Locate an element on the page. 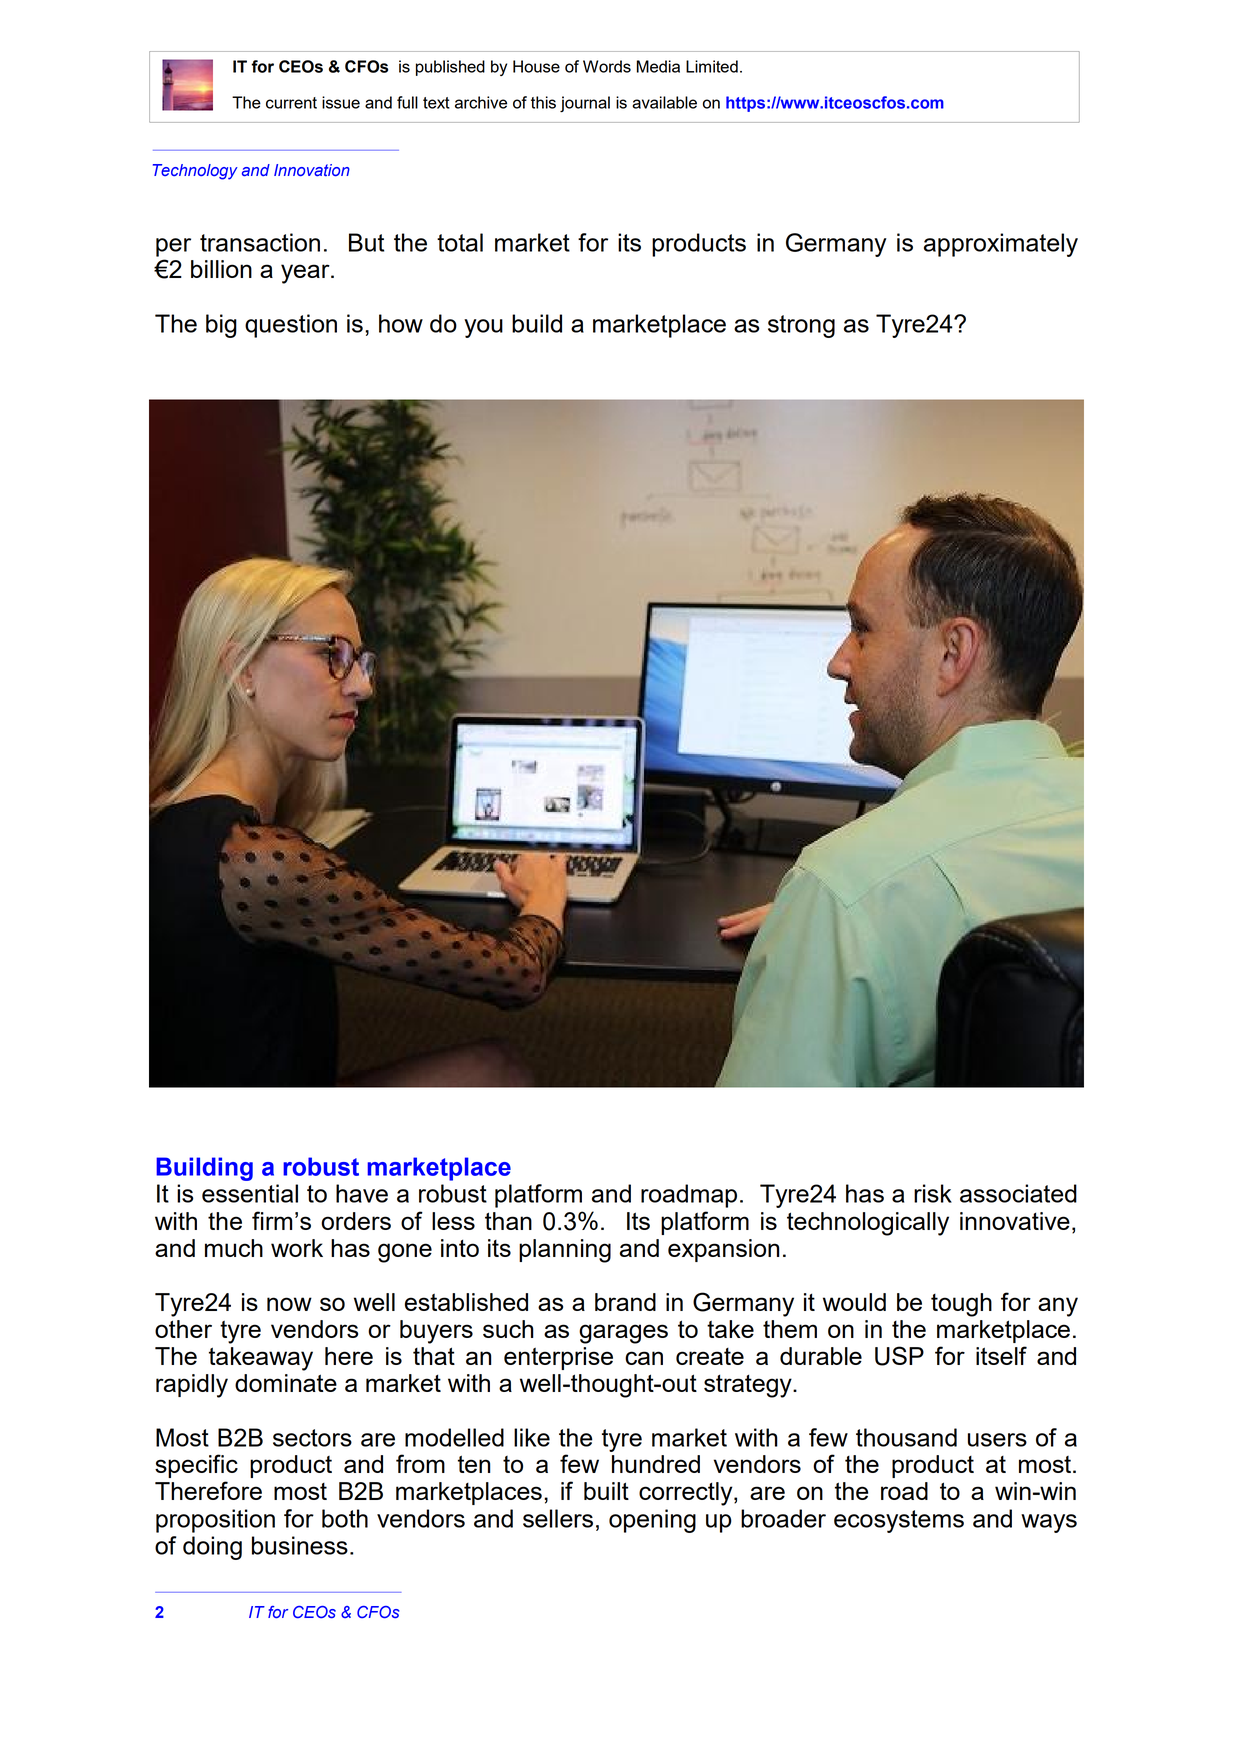 This page has height=1744, width=1233. approximately is located at coordinates (1001, 245).
